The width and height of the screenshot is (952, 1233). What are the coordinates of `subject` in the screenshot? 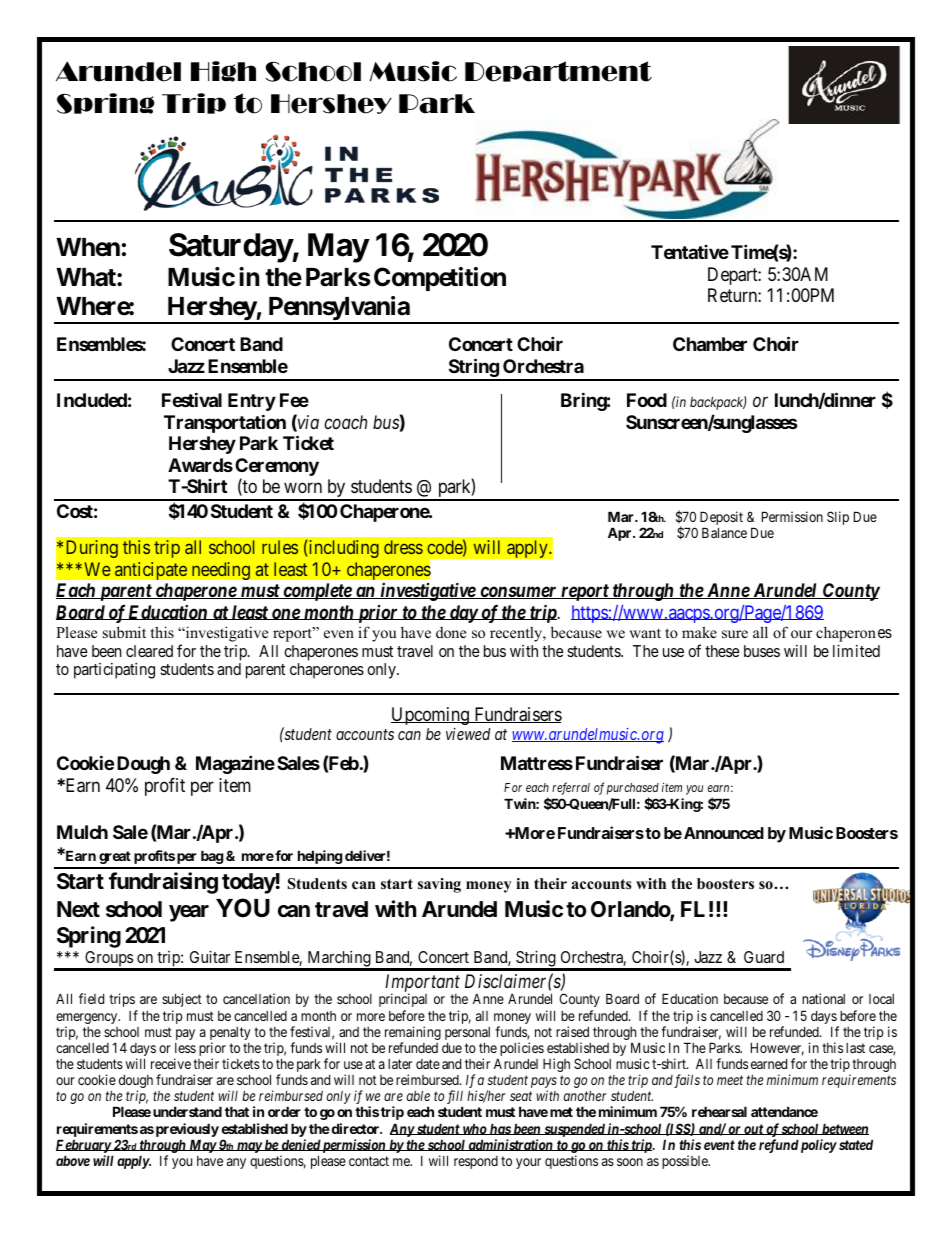 It's located at (182, 1000).
